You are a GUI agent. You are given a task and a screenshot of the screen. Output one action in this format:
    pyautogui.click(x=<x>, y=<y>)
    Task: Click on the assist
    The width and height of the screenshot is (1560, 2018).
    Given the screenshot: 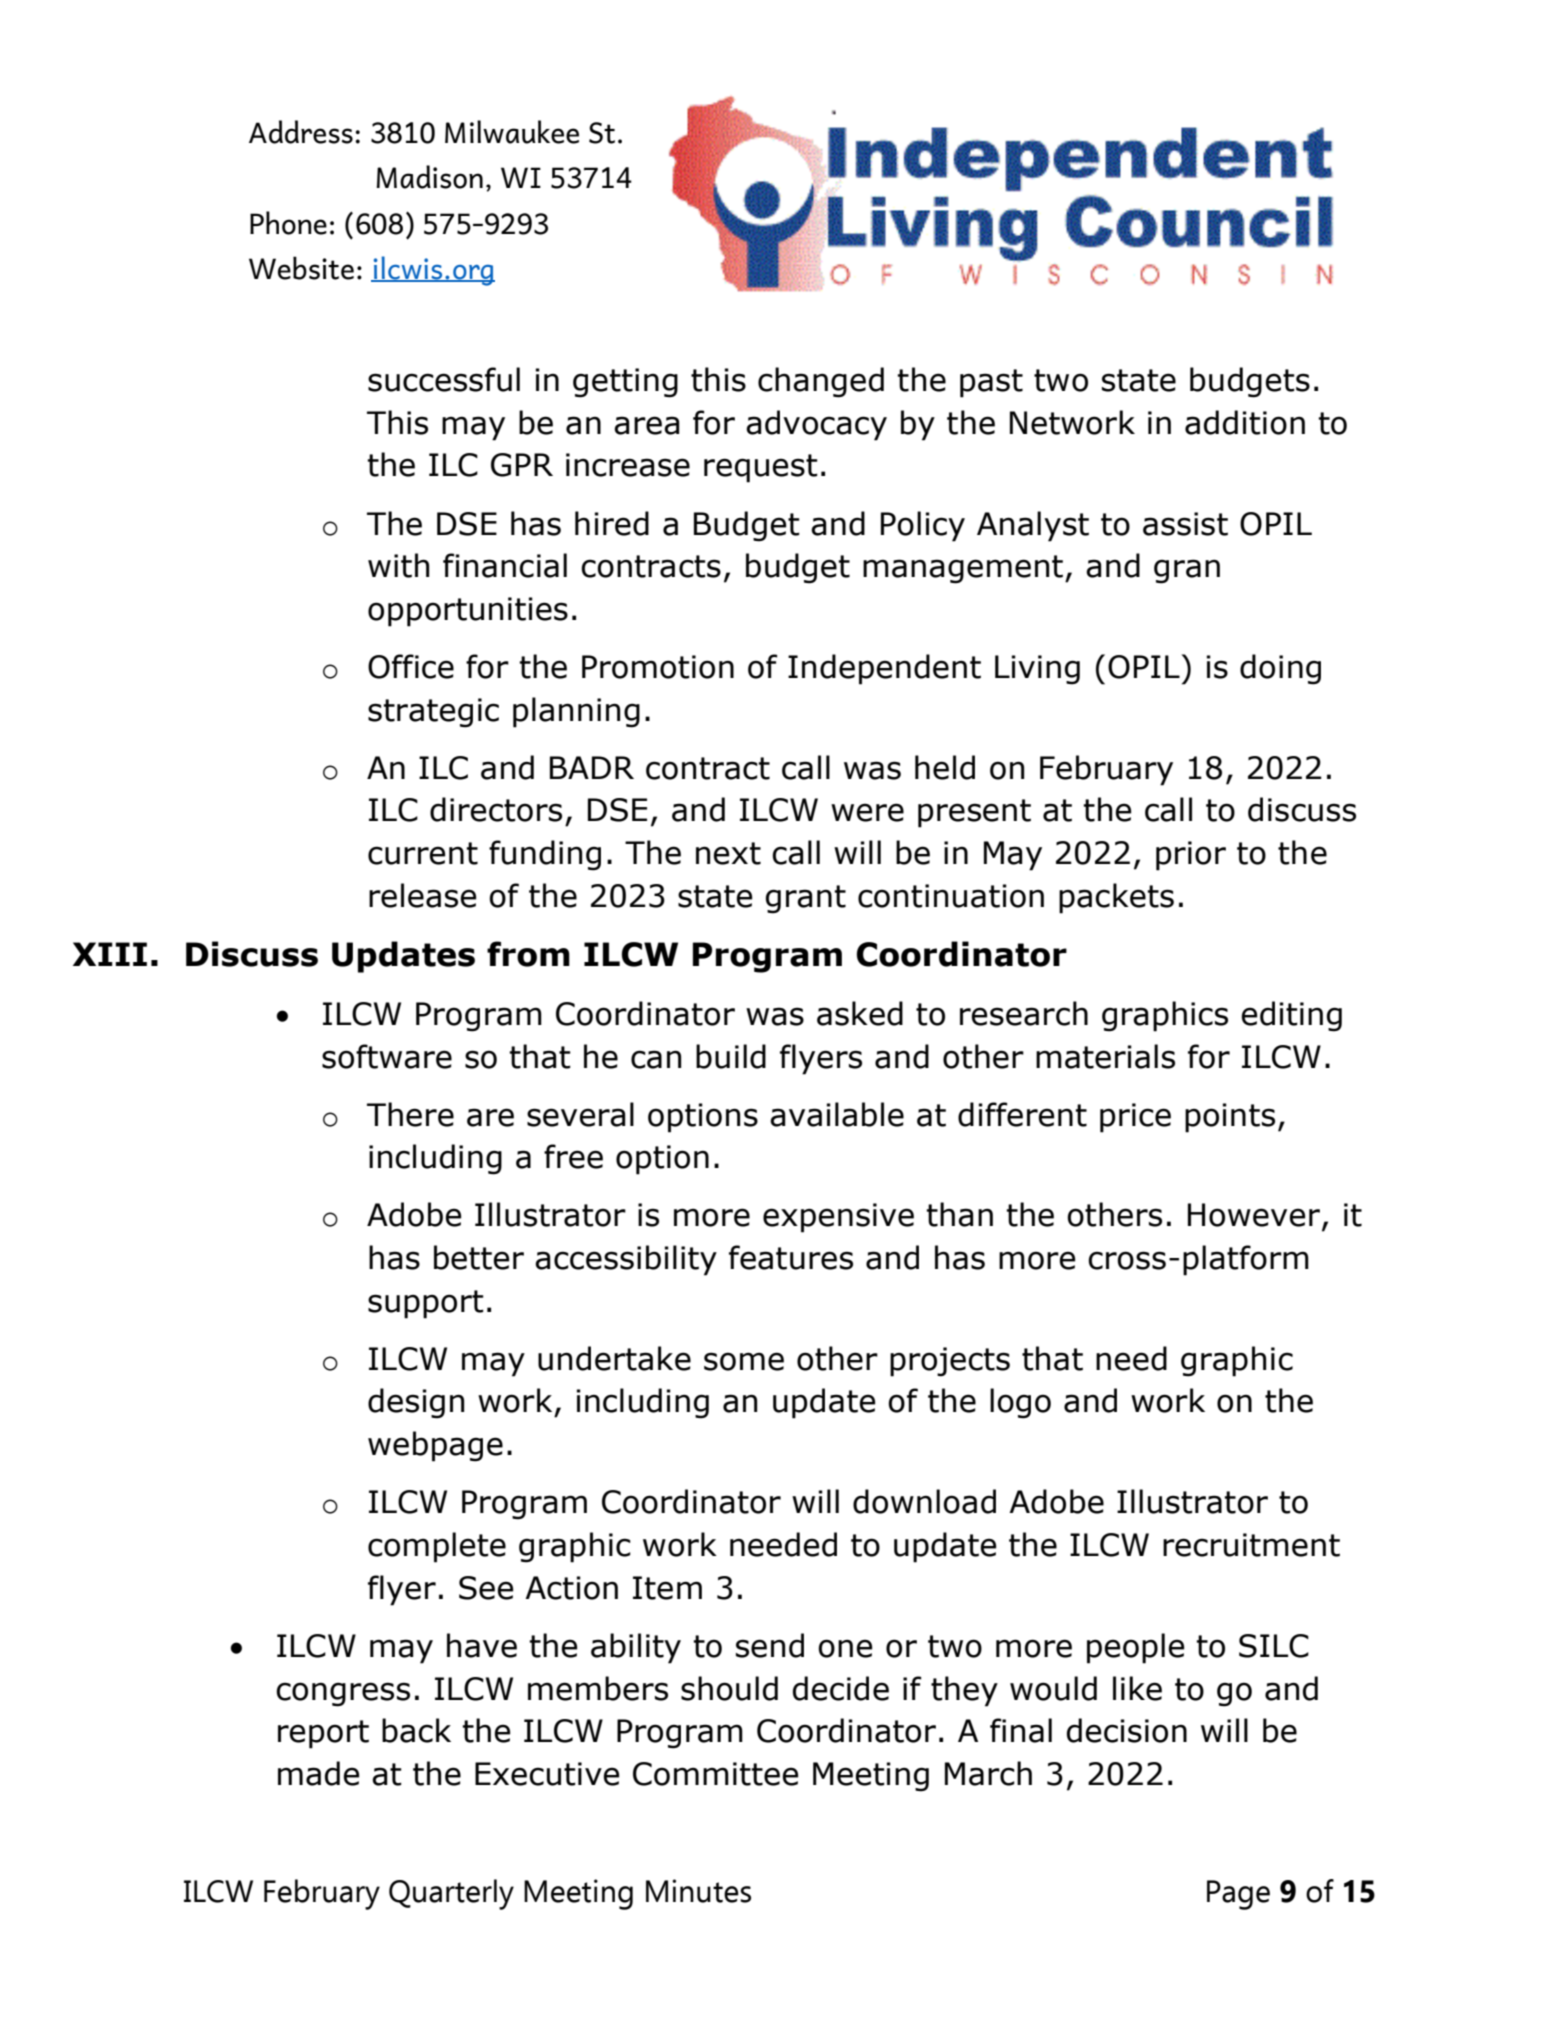 What is the action you would take?
    pyautogui.click(x=1185, y=524)
